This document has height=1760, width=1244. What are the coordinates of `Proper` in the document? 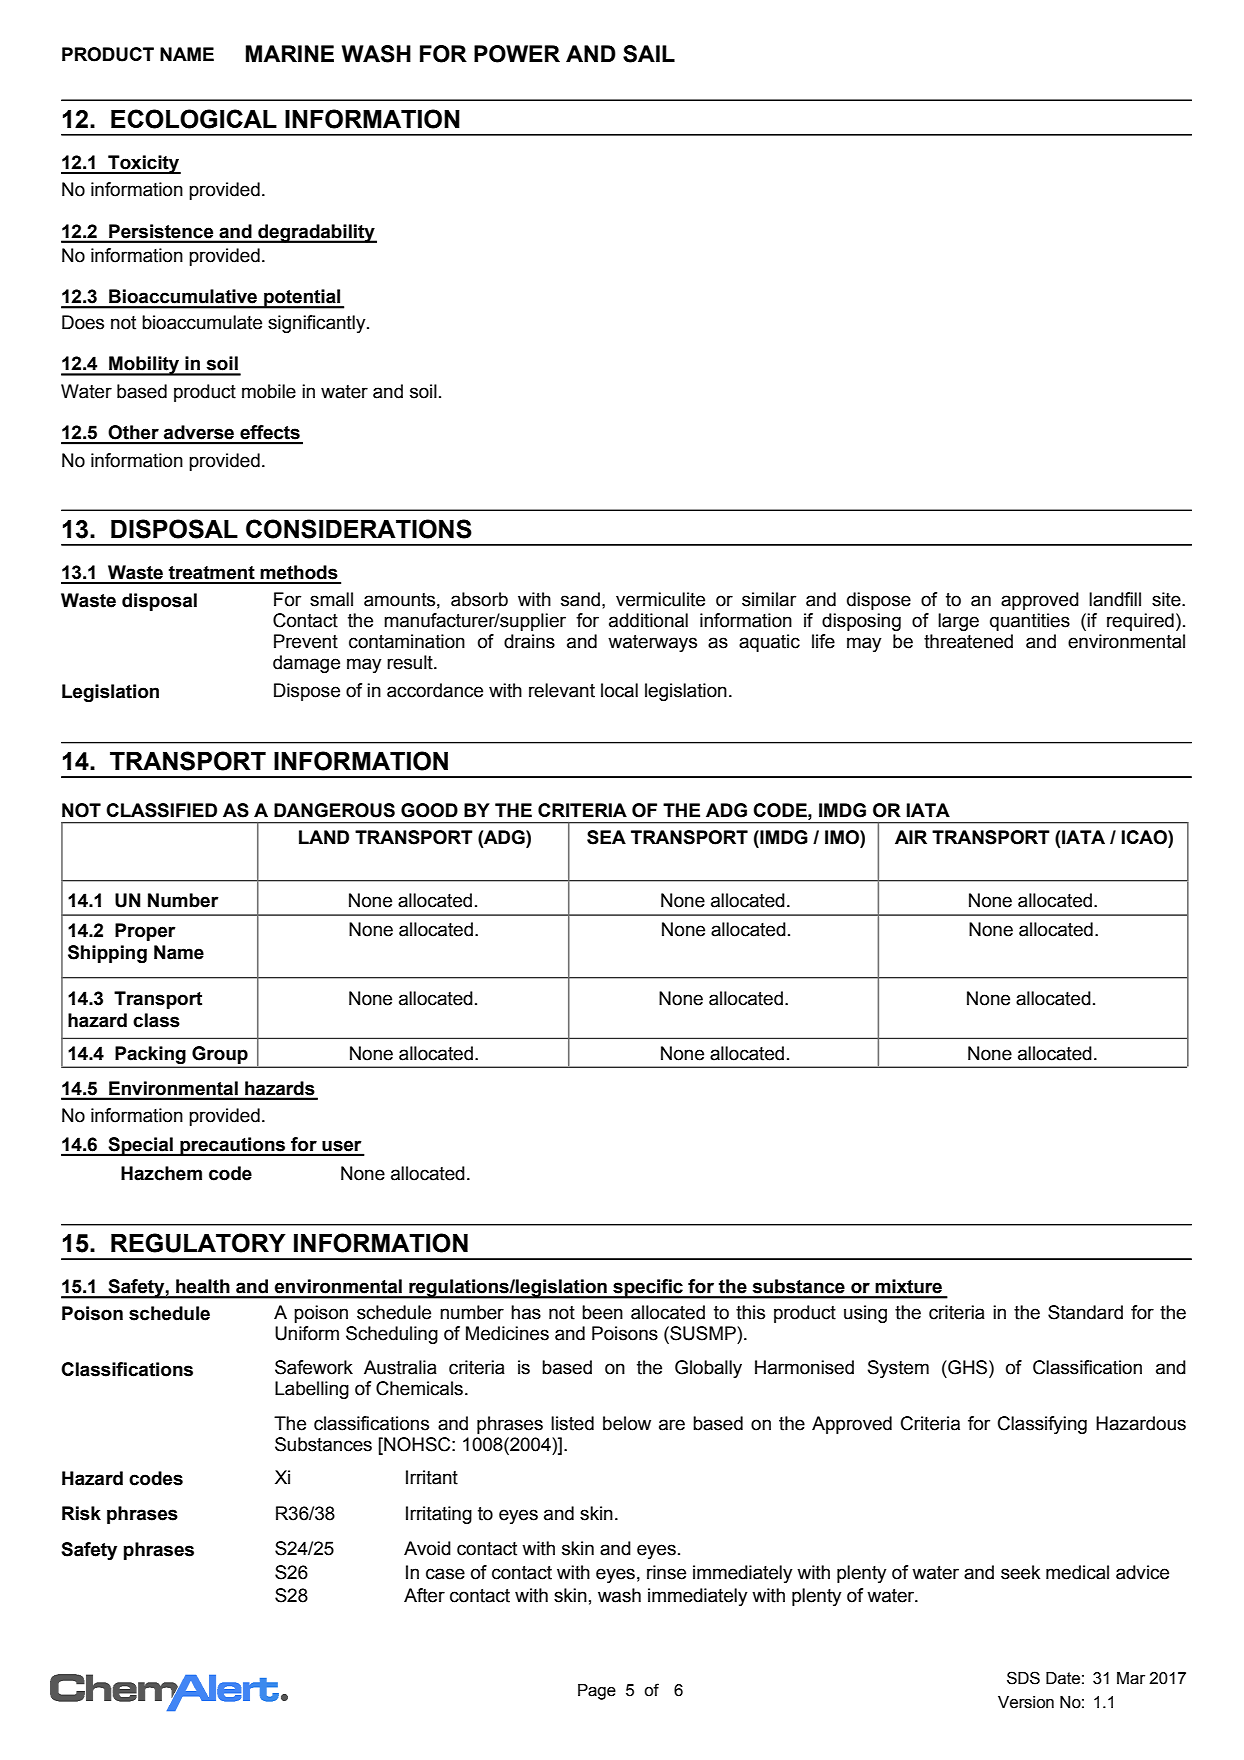 It's located at (145, 932).
